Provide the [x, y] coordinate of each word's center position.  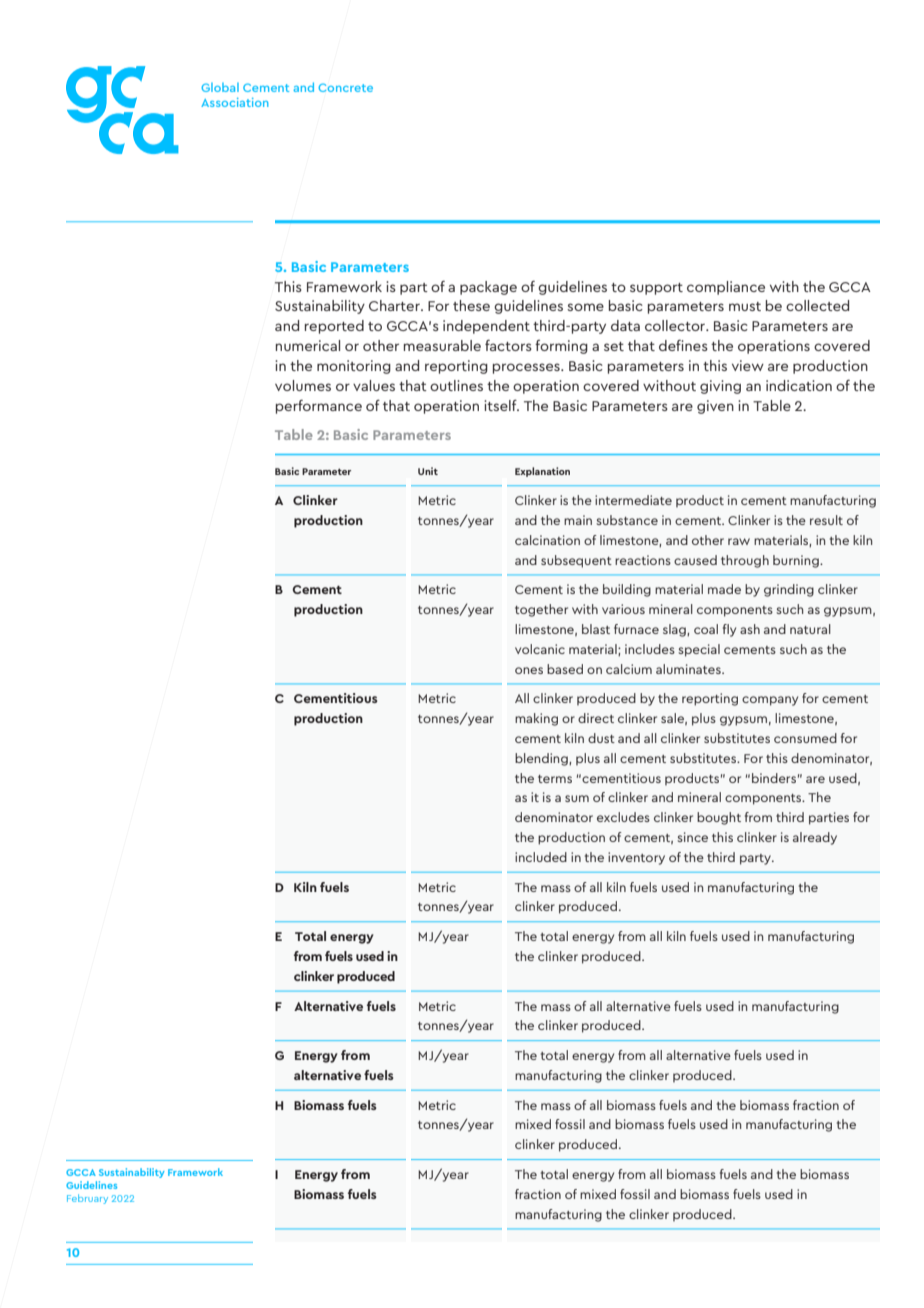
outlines [456, 385]
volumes [303, 385]
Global [220, 87]
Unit [428, 471]
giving [720, 387]
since [692, 837]
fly [729, 630]
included [541, 857]
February [87, 1199]
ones [529, 670]
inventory [636, 858]
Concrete [345, 87]
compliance [726, 288]
